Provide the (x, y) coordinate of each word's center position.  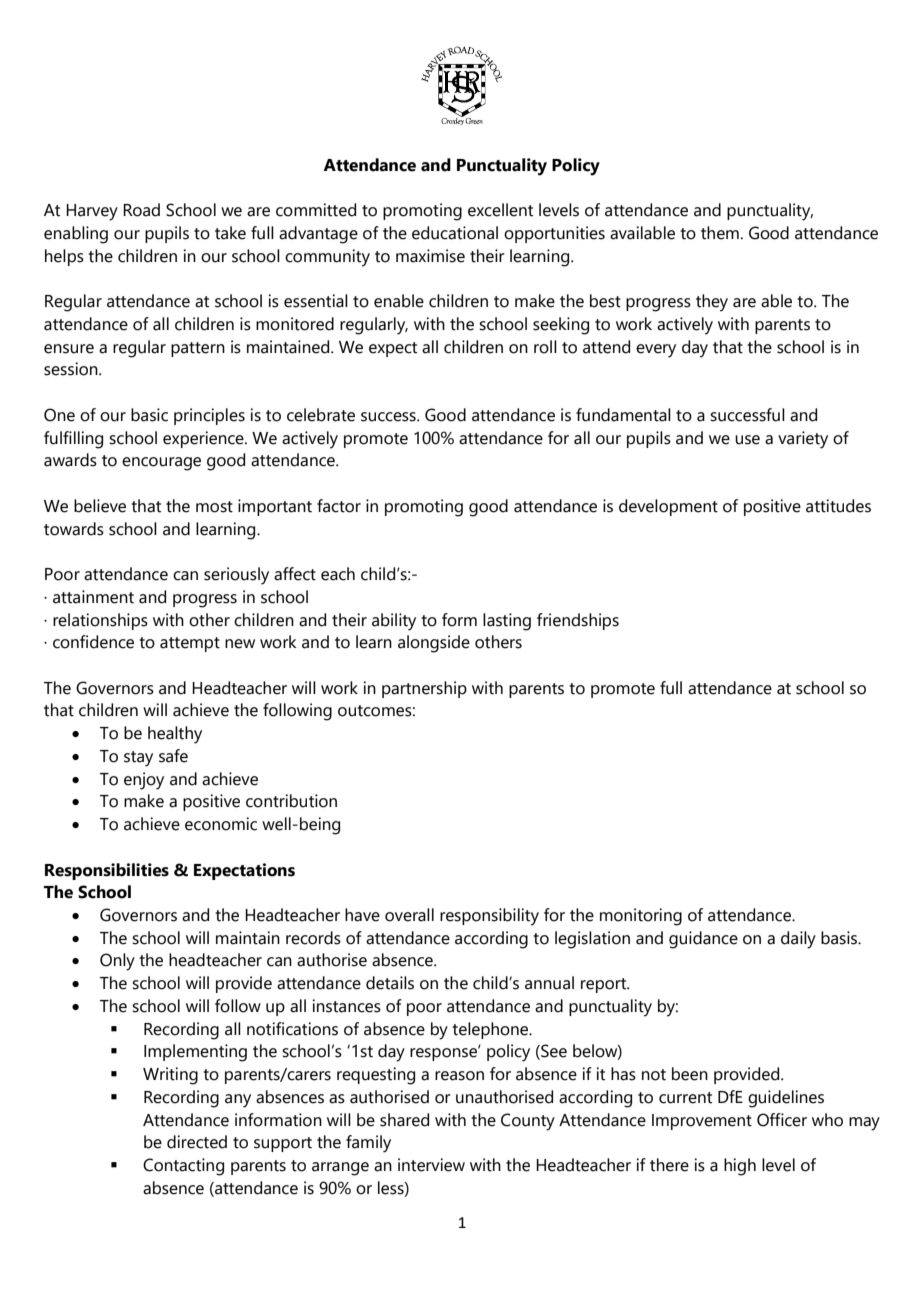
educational (455, 233)
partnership (424, 689)
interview (431, 1165)
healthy (175, 735)
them (720, 233)
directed (197, 1142)
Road (141, 210)
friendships (578, 621)
